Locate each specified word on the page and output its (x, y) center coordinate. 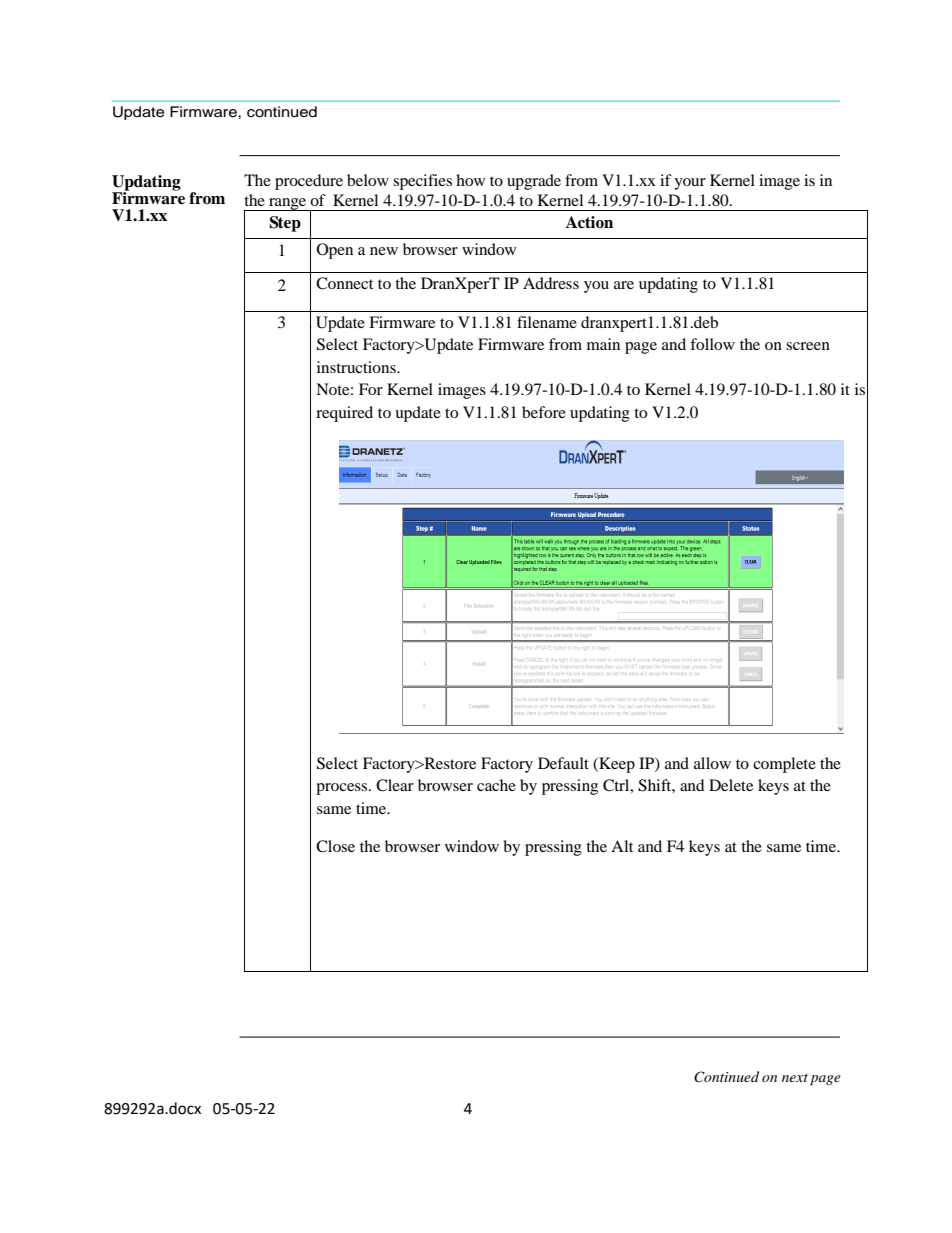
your (690, 184)
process (343, 789)
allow (712, 763)
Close (335, 846)
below (368, 180)
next (795, 1078)
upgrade (534, 182)
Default (563, 763)
